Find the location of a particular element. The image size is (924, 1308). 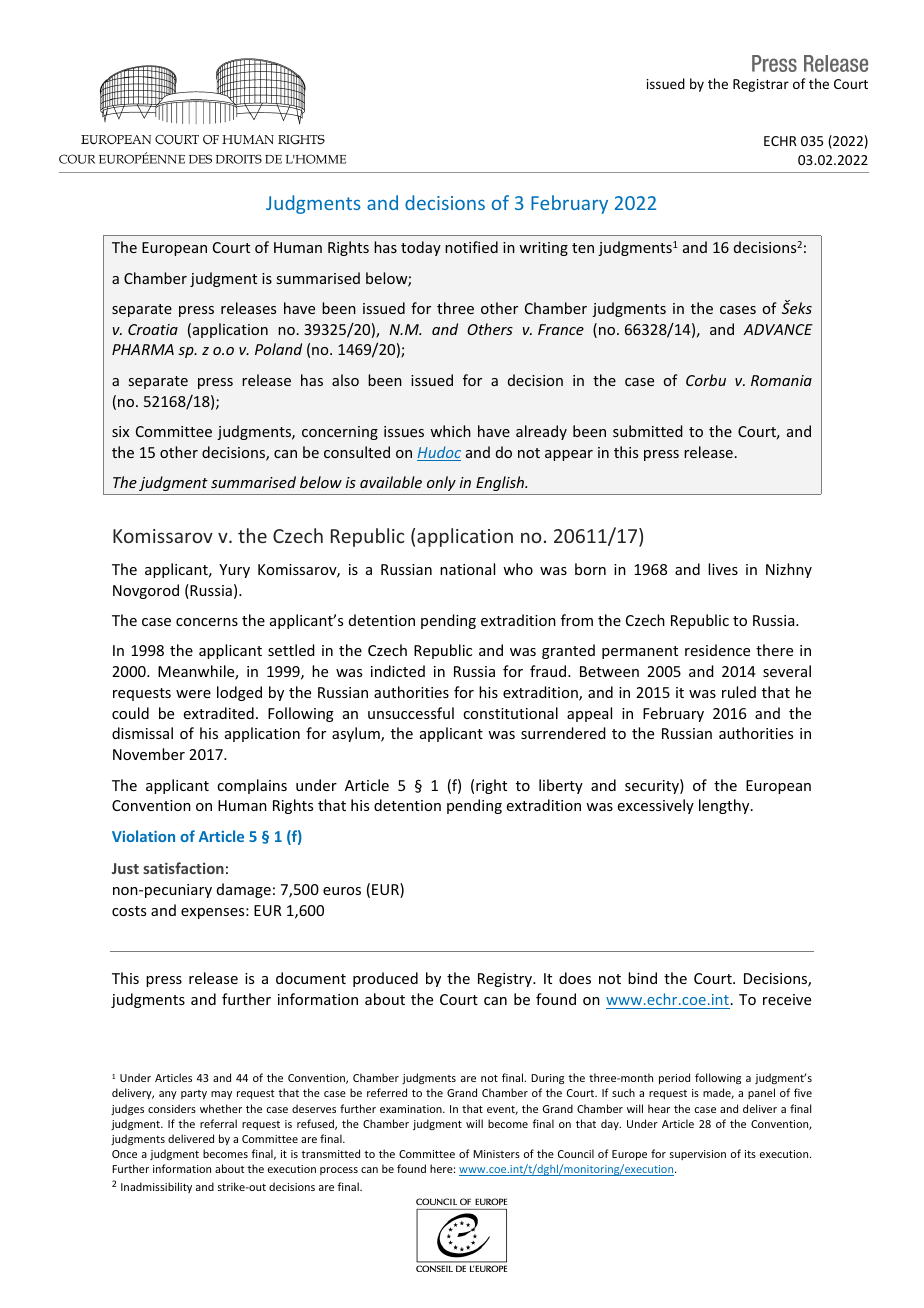

Registrar is located at coordinates (761, 85).
